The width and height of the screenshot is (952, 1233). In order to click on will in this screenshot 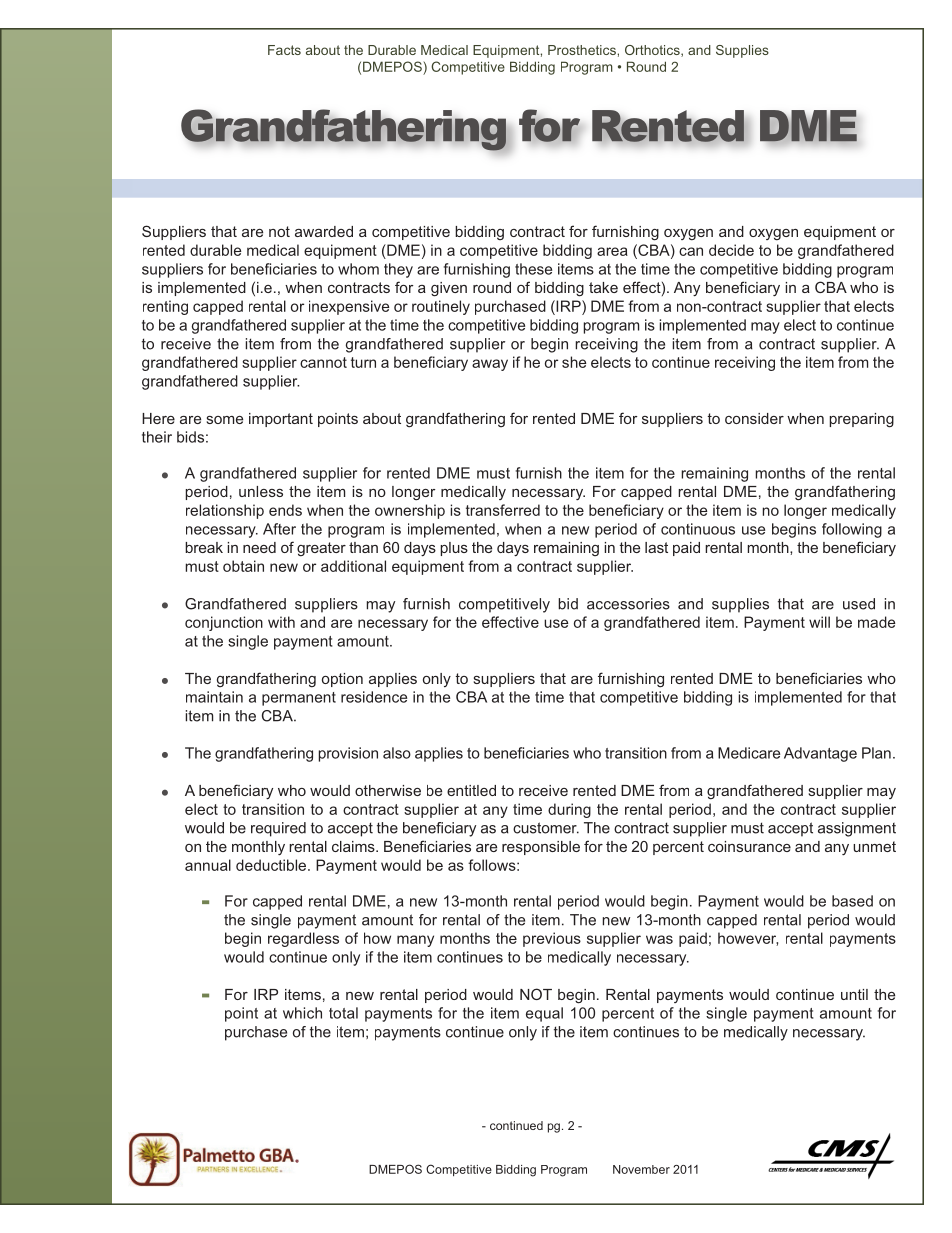, I will do `click(819, 622)`.
